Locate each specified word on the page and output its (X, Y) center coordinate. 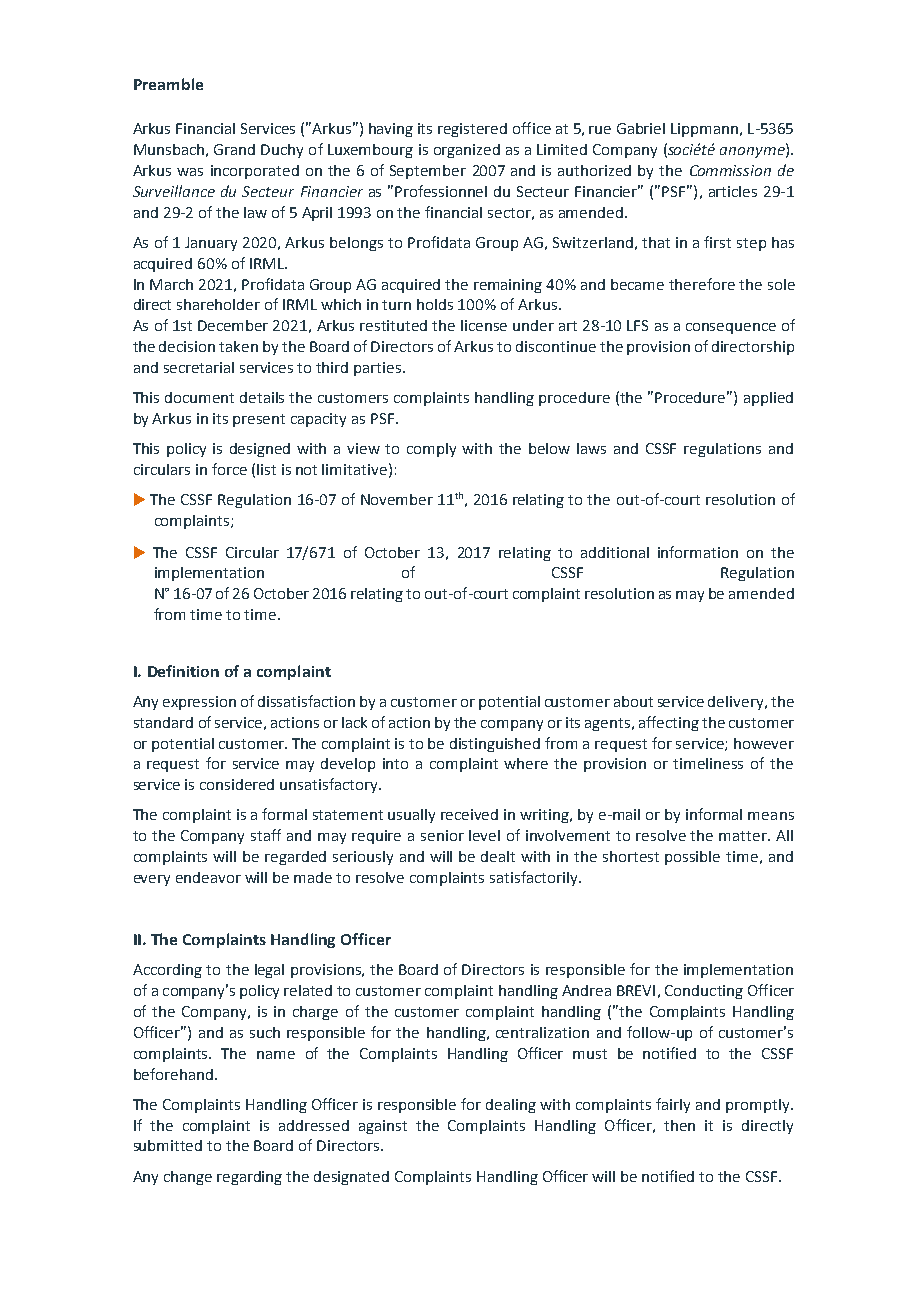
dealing (511, 1106)
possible (692, 858)
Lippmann (704, 130)
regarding (249, 1178)
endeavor (208, 877)
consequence (731, 328)
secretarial (199, 367)
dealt (498, 856)
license (484, 325)
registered (472, 130)
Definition (183, 671)
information (698, 552)
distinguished (495, 745)
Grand (234, 149)
